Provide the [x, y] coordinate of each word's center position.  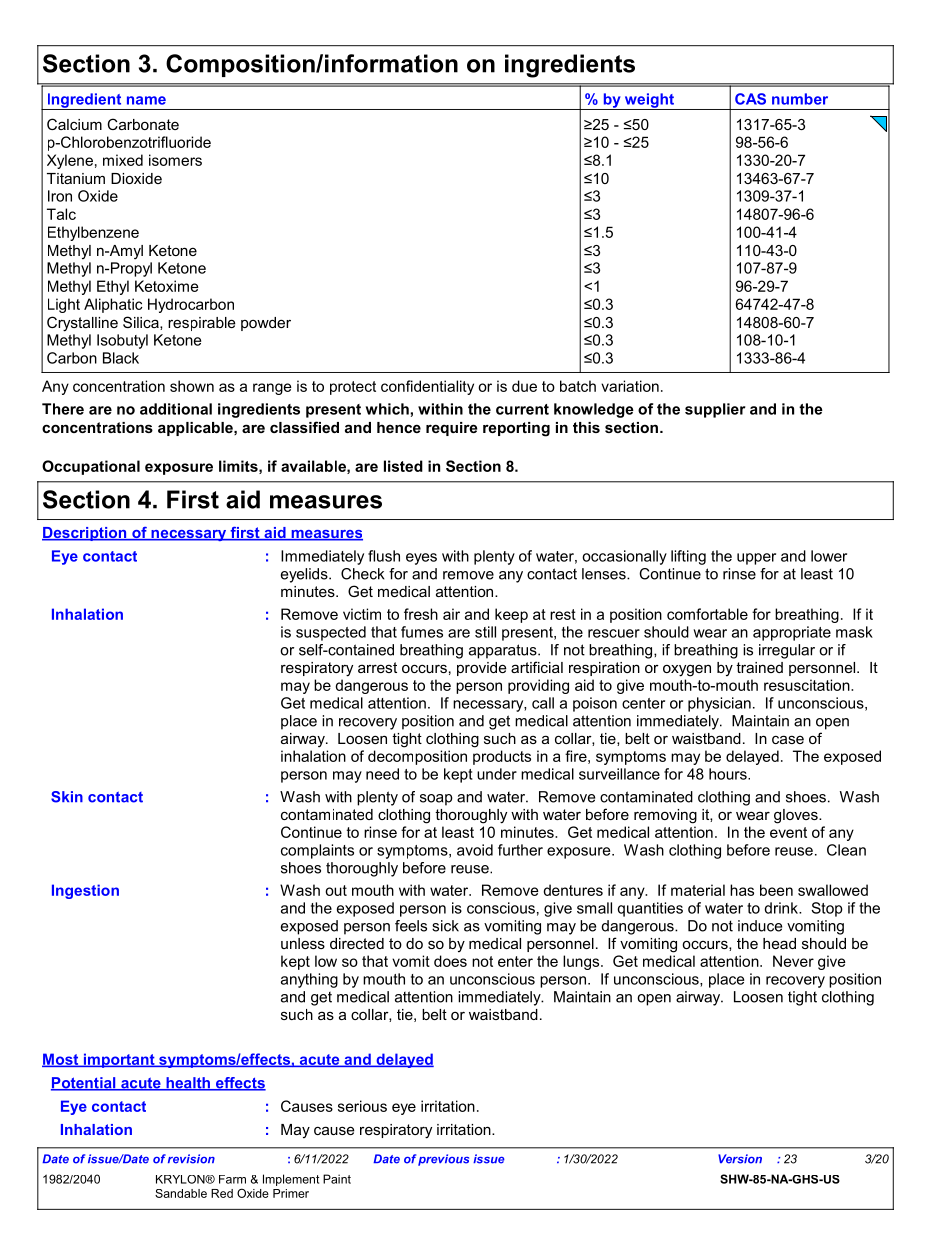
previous [443, 1160]
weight [649, 101]
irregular [787, 651]
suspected [331, 633]
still [485, 632]
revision [191, 1159]
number [800, 99]
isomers [175, 160]
